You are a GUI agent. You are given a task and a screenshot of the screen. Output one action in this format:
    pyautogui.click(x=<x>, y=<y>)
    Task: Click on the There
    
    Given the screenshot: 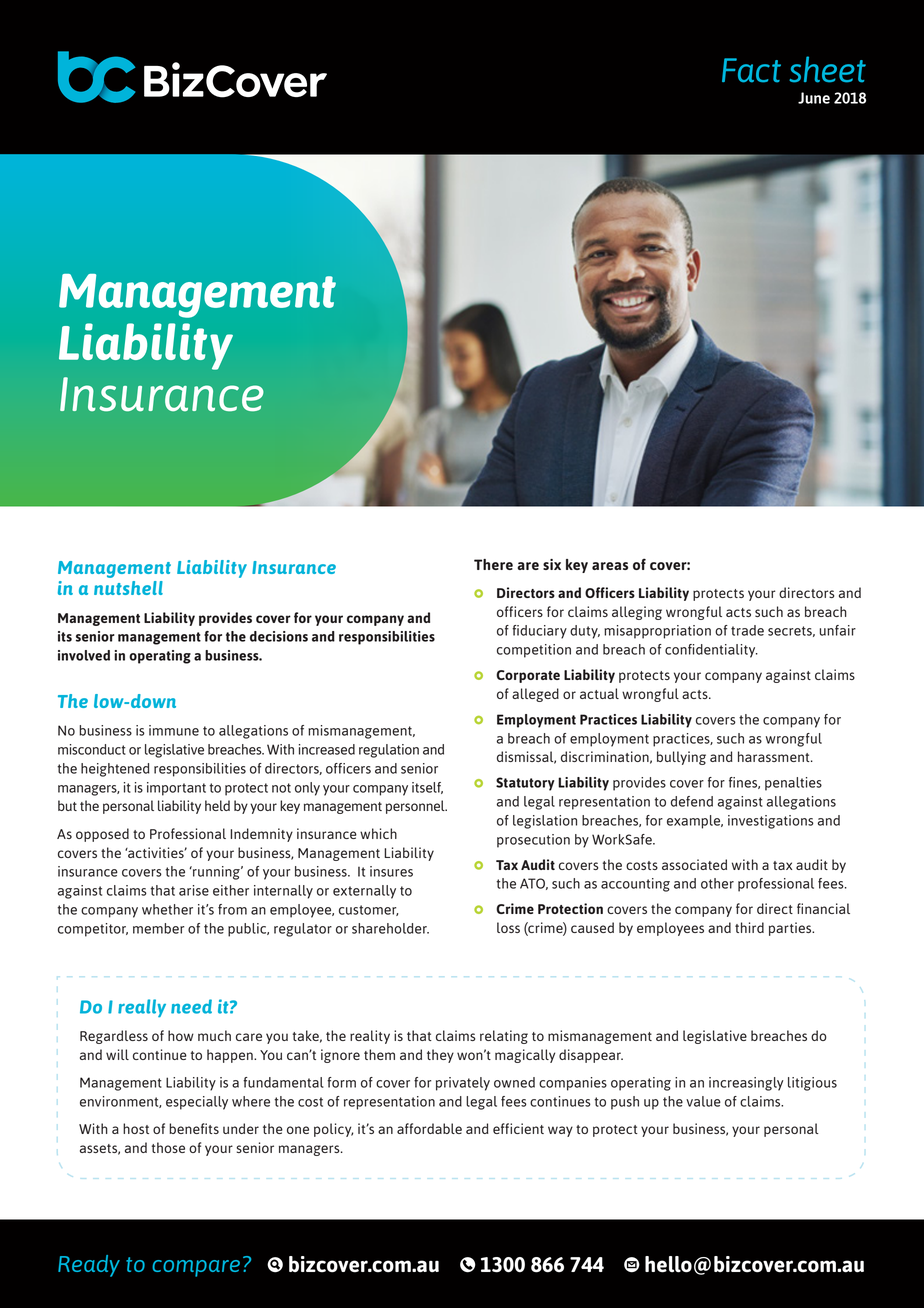 What is the action you would take?
    pyautogui.click(x=493, y=564)
